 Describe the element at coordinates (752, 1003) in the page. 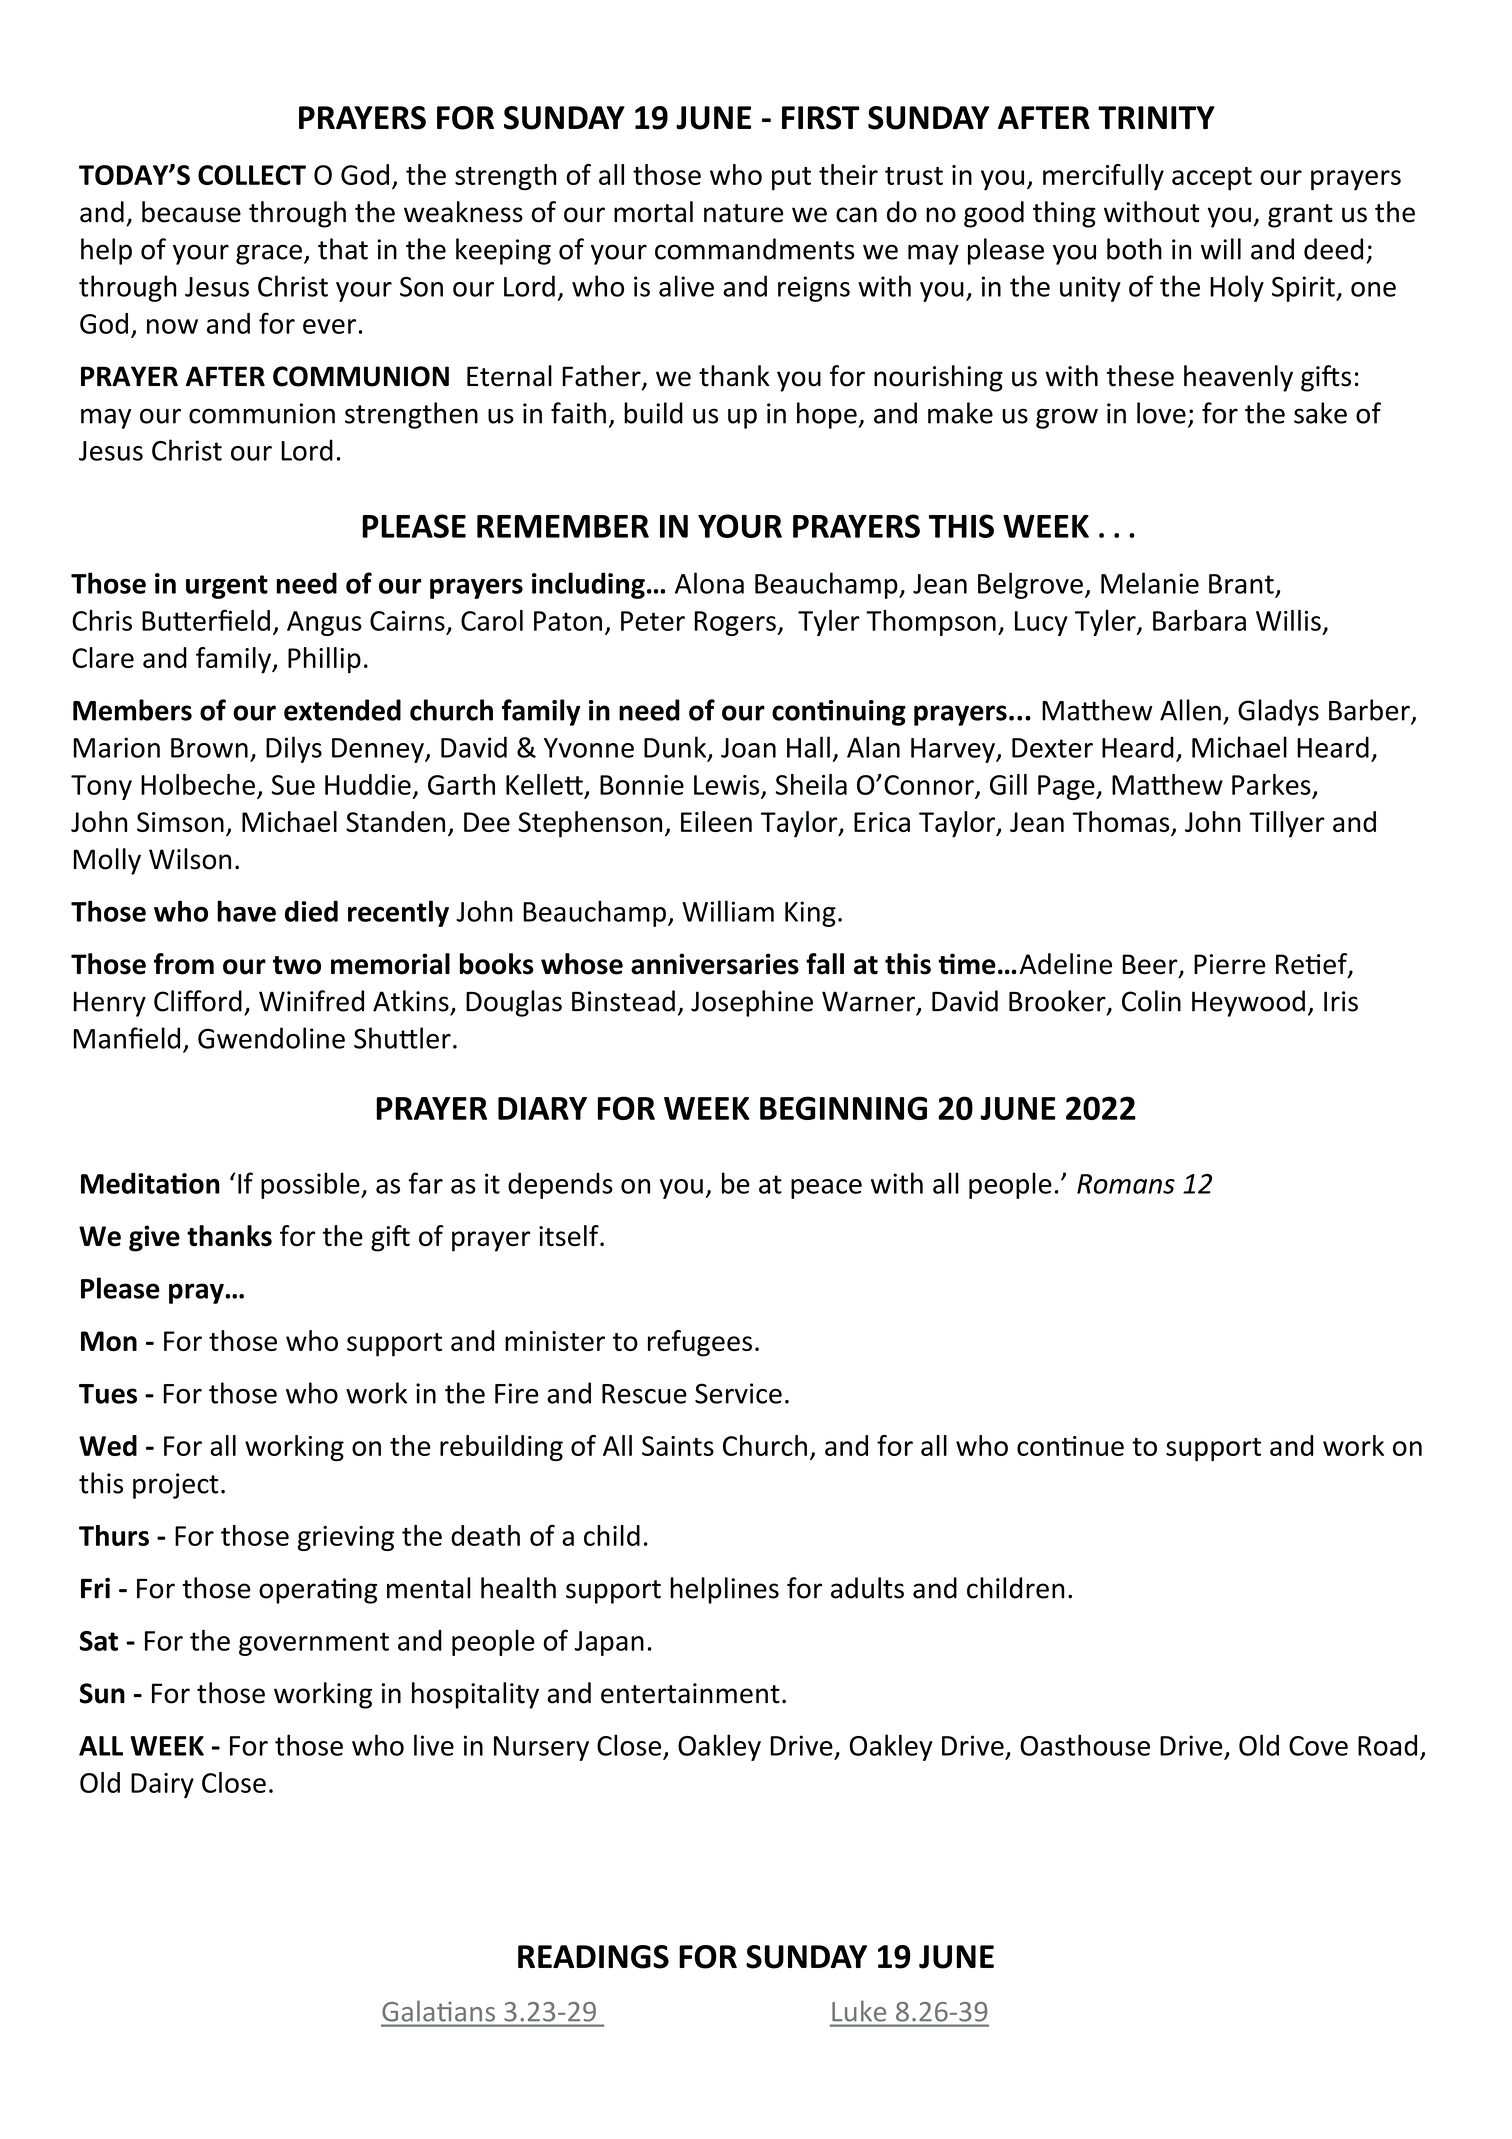

I see `Josephine` at that location.
